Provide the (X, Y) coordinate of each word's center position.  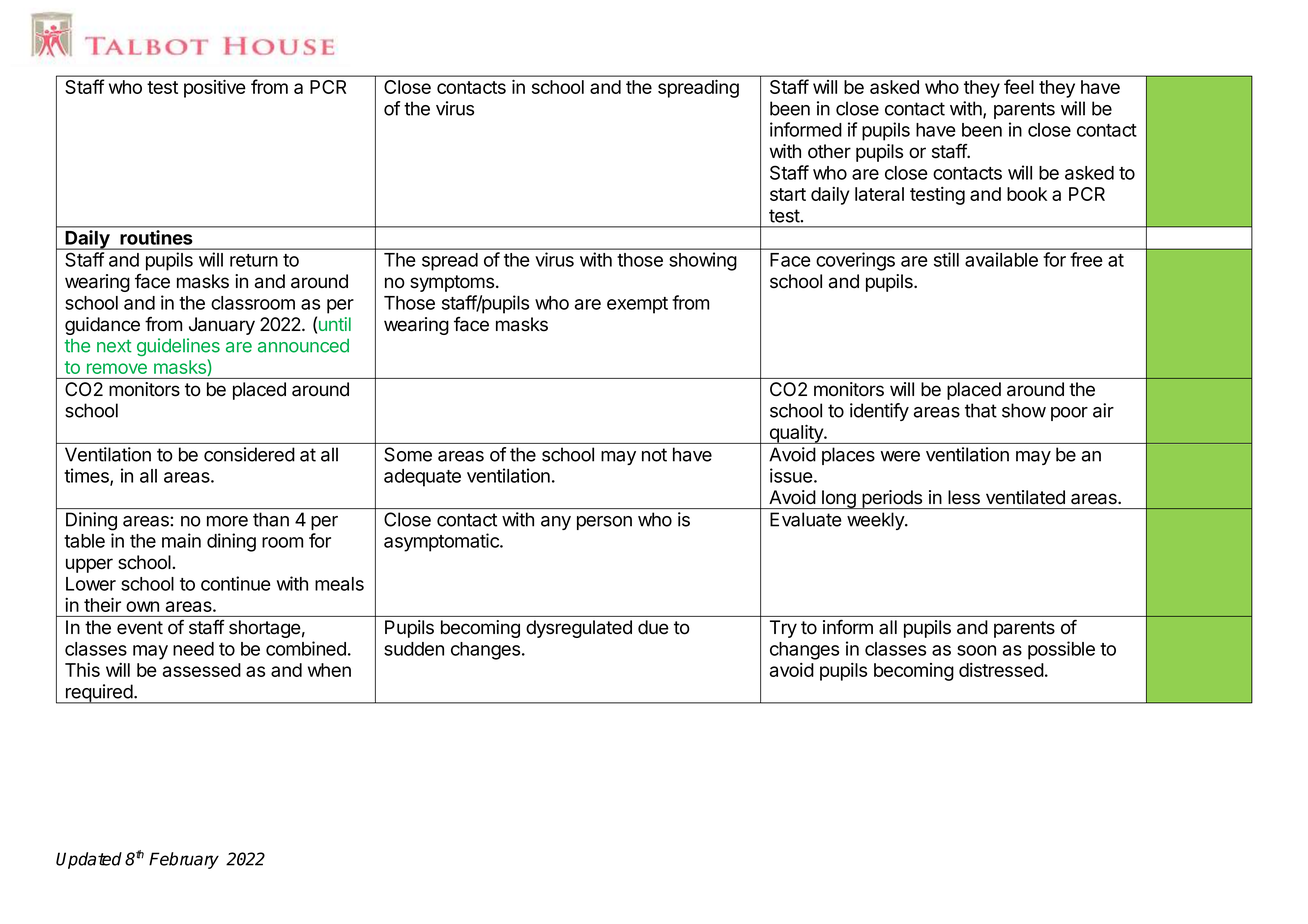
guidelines (178, 347)
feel (1019, 86)
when (329, 670)
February (184, 860)
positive (215, 88)
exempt (637, 305)
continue (236, 583)
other (829, 151)
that (981, 410)
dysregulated (579, 629)
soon (976, 650)
